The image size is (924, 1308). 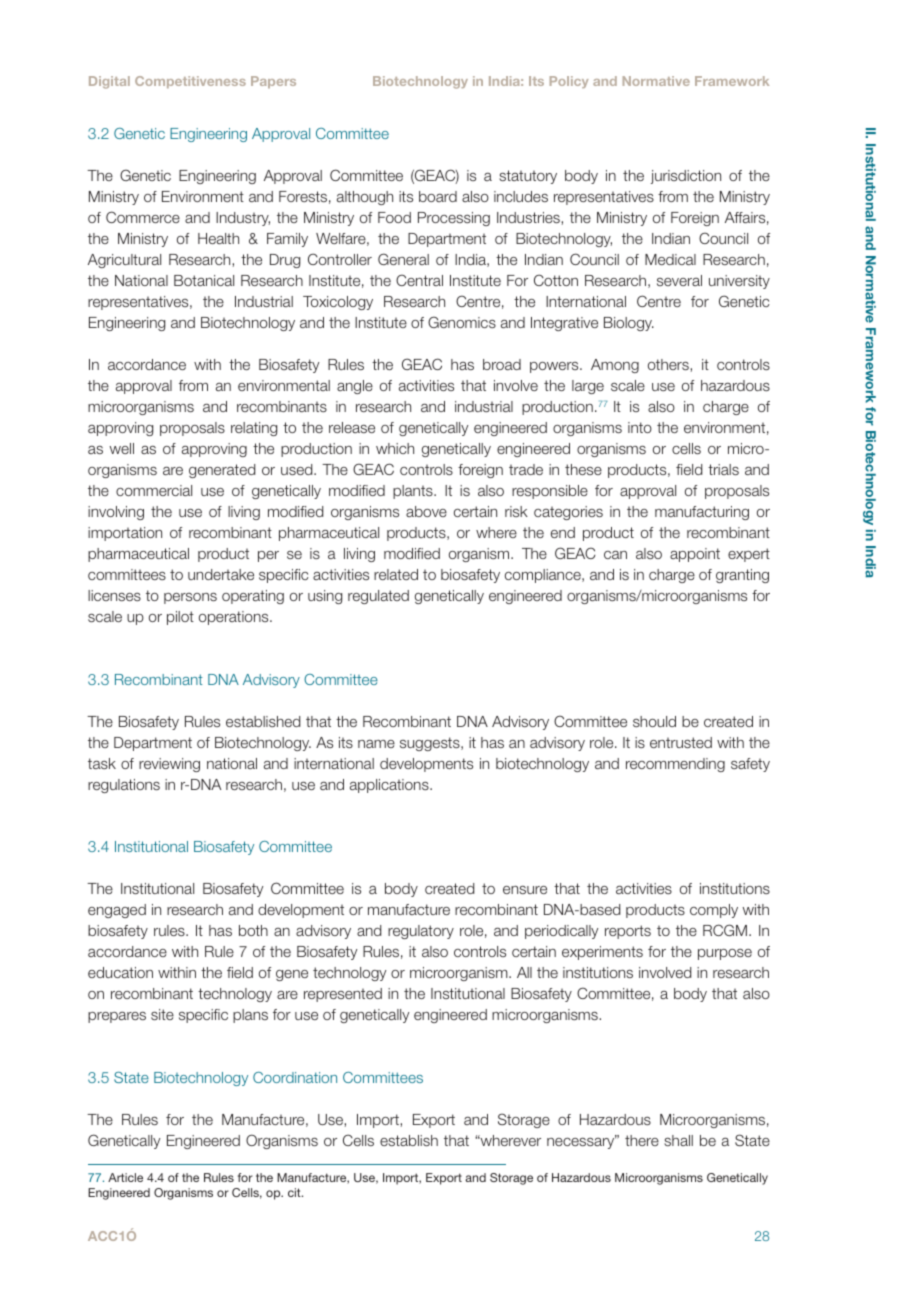 I want to click on shall, so click(x=678, y=1140).
